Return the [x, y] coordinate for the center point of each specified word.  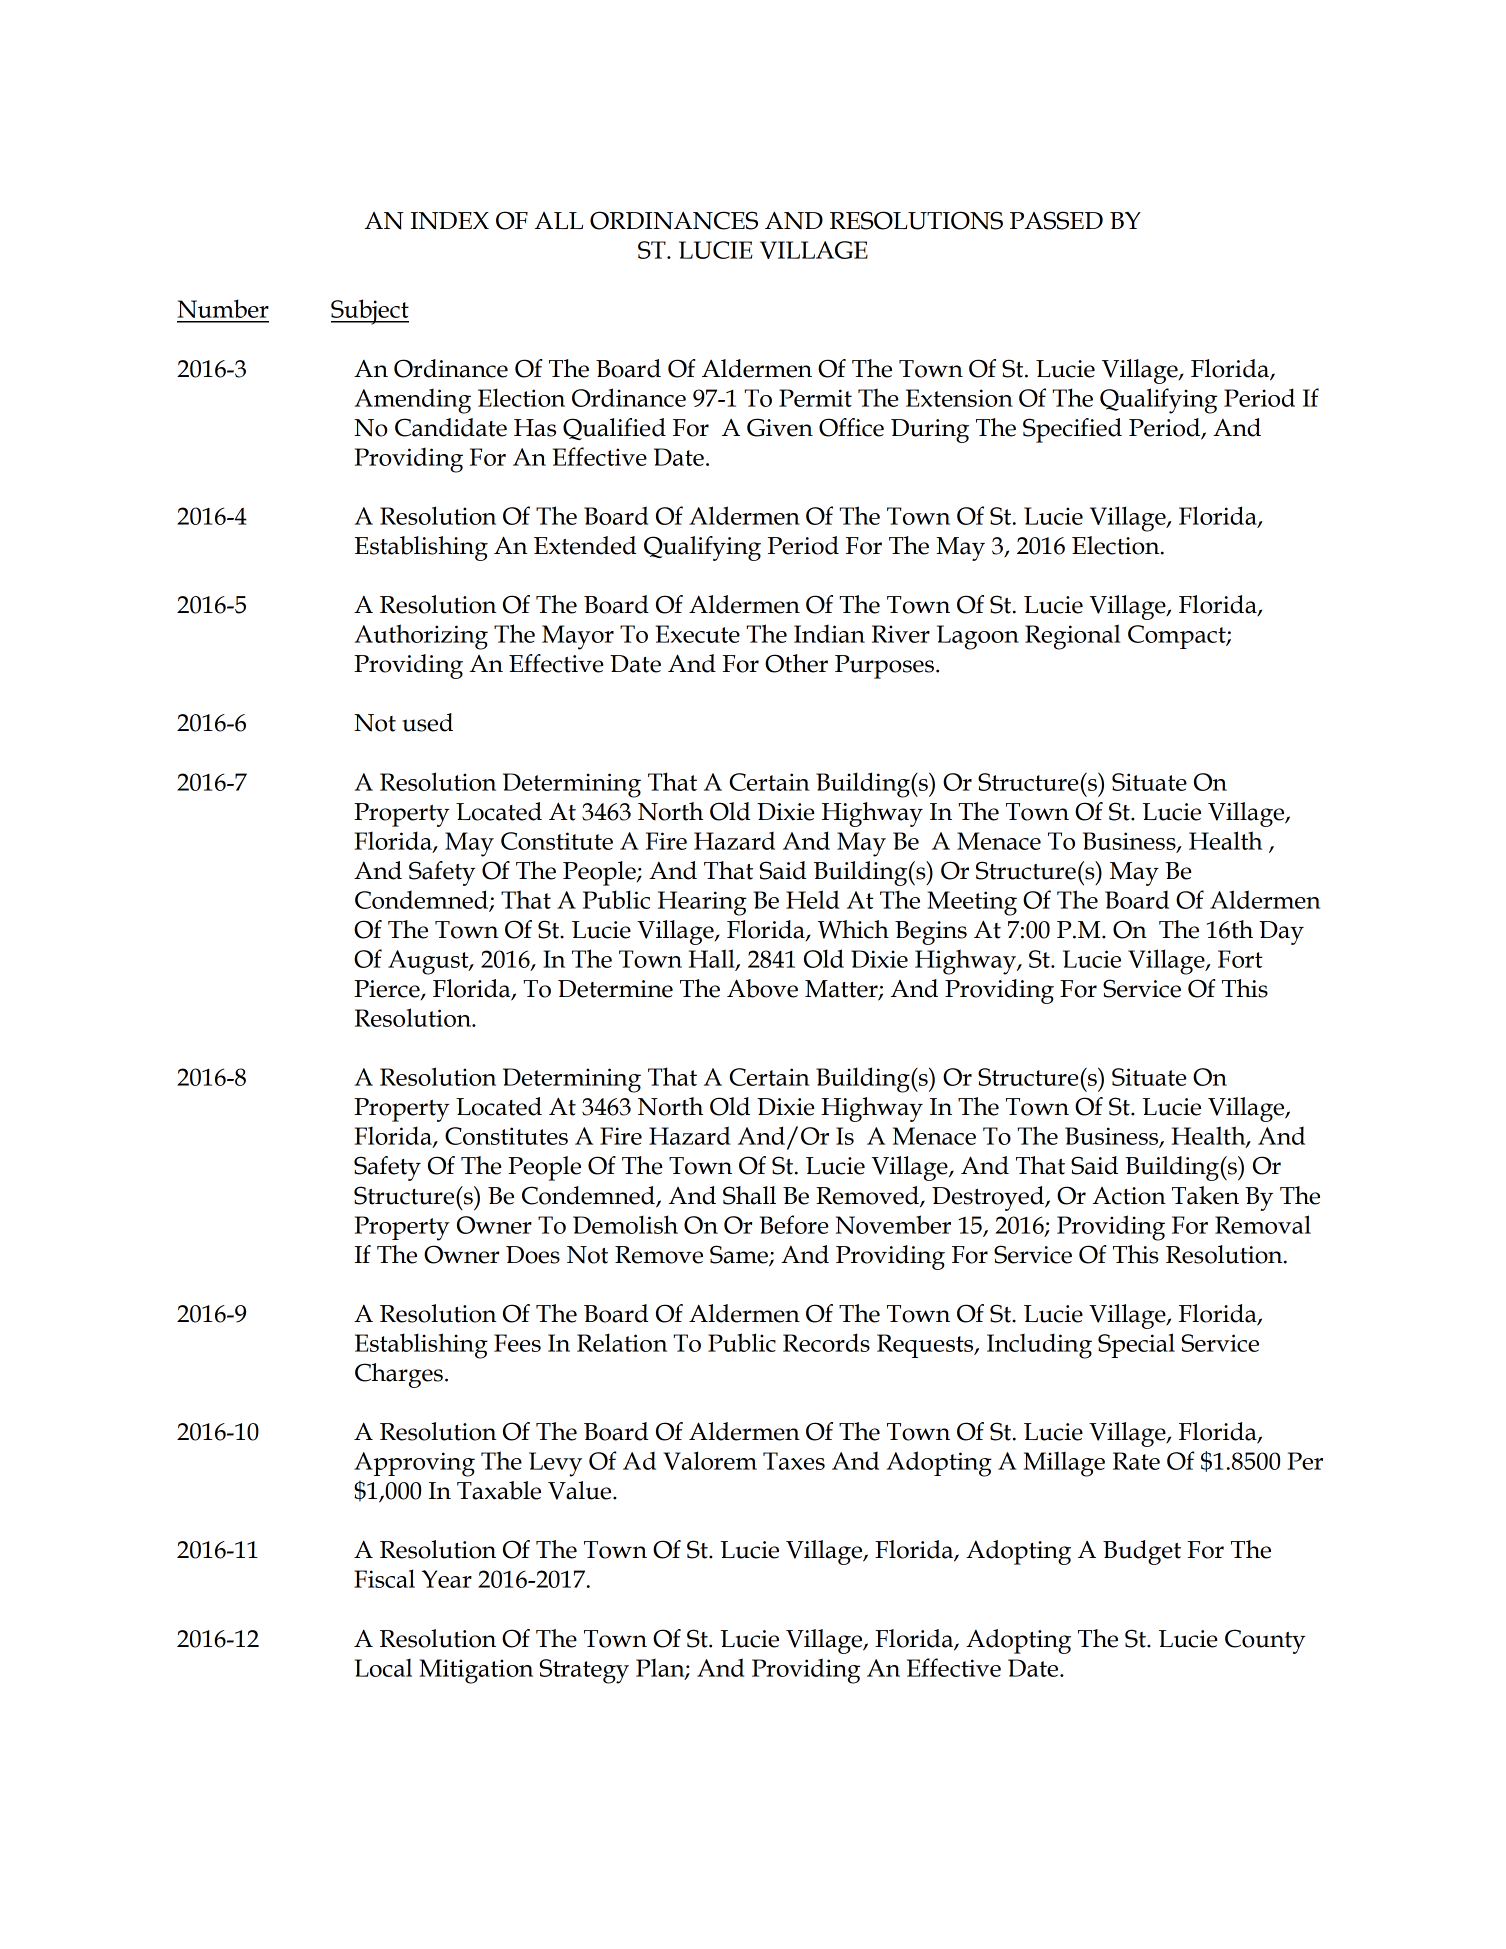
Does [533, 1255]
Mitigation [476, 1671]
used [427, 722]
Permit [815, 398]
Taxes [794, 1461]
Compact [1178, 637]
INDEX [450, 220]
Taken [1205, 1195]
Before [794, 1224]
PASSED [1056, 220]
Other [796, 663]
